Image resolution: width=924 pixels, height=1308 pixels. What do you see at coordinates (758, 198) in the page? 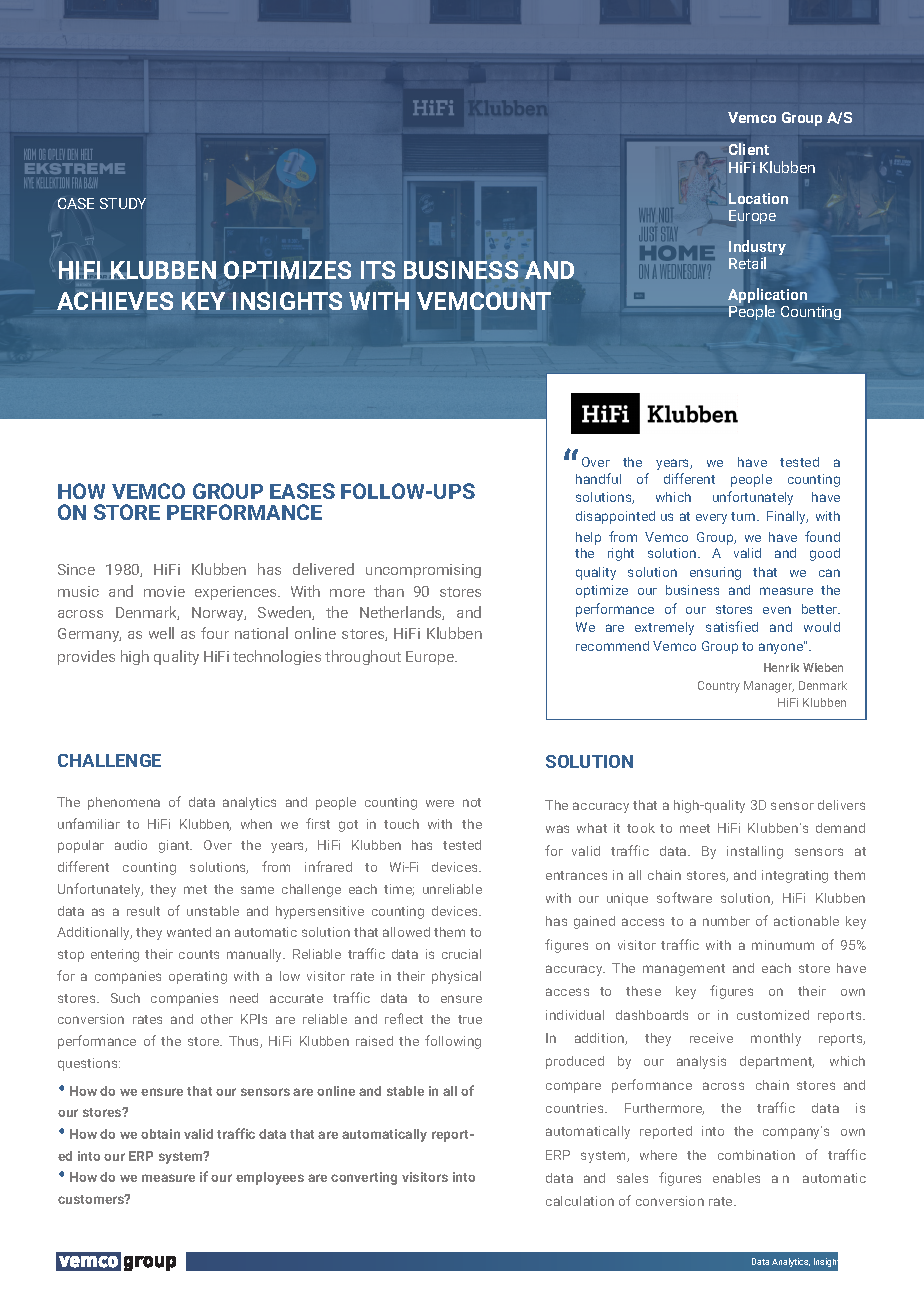
I see `Location` at bounding box center [758, 198].
